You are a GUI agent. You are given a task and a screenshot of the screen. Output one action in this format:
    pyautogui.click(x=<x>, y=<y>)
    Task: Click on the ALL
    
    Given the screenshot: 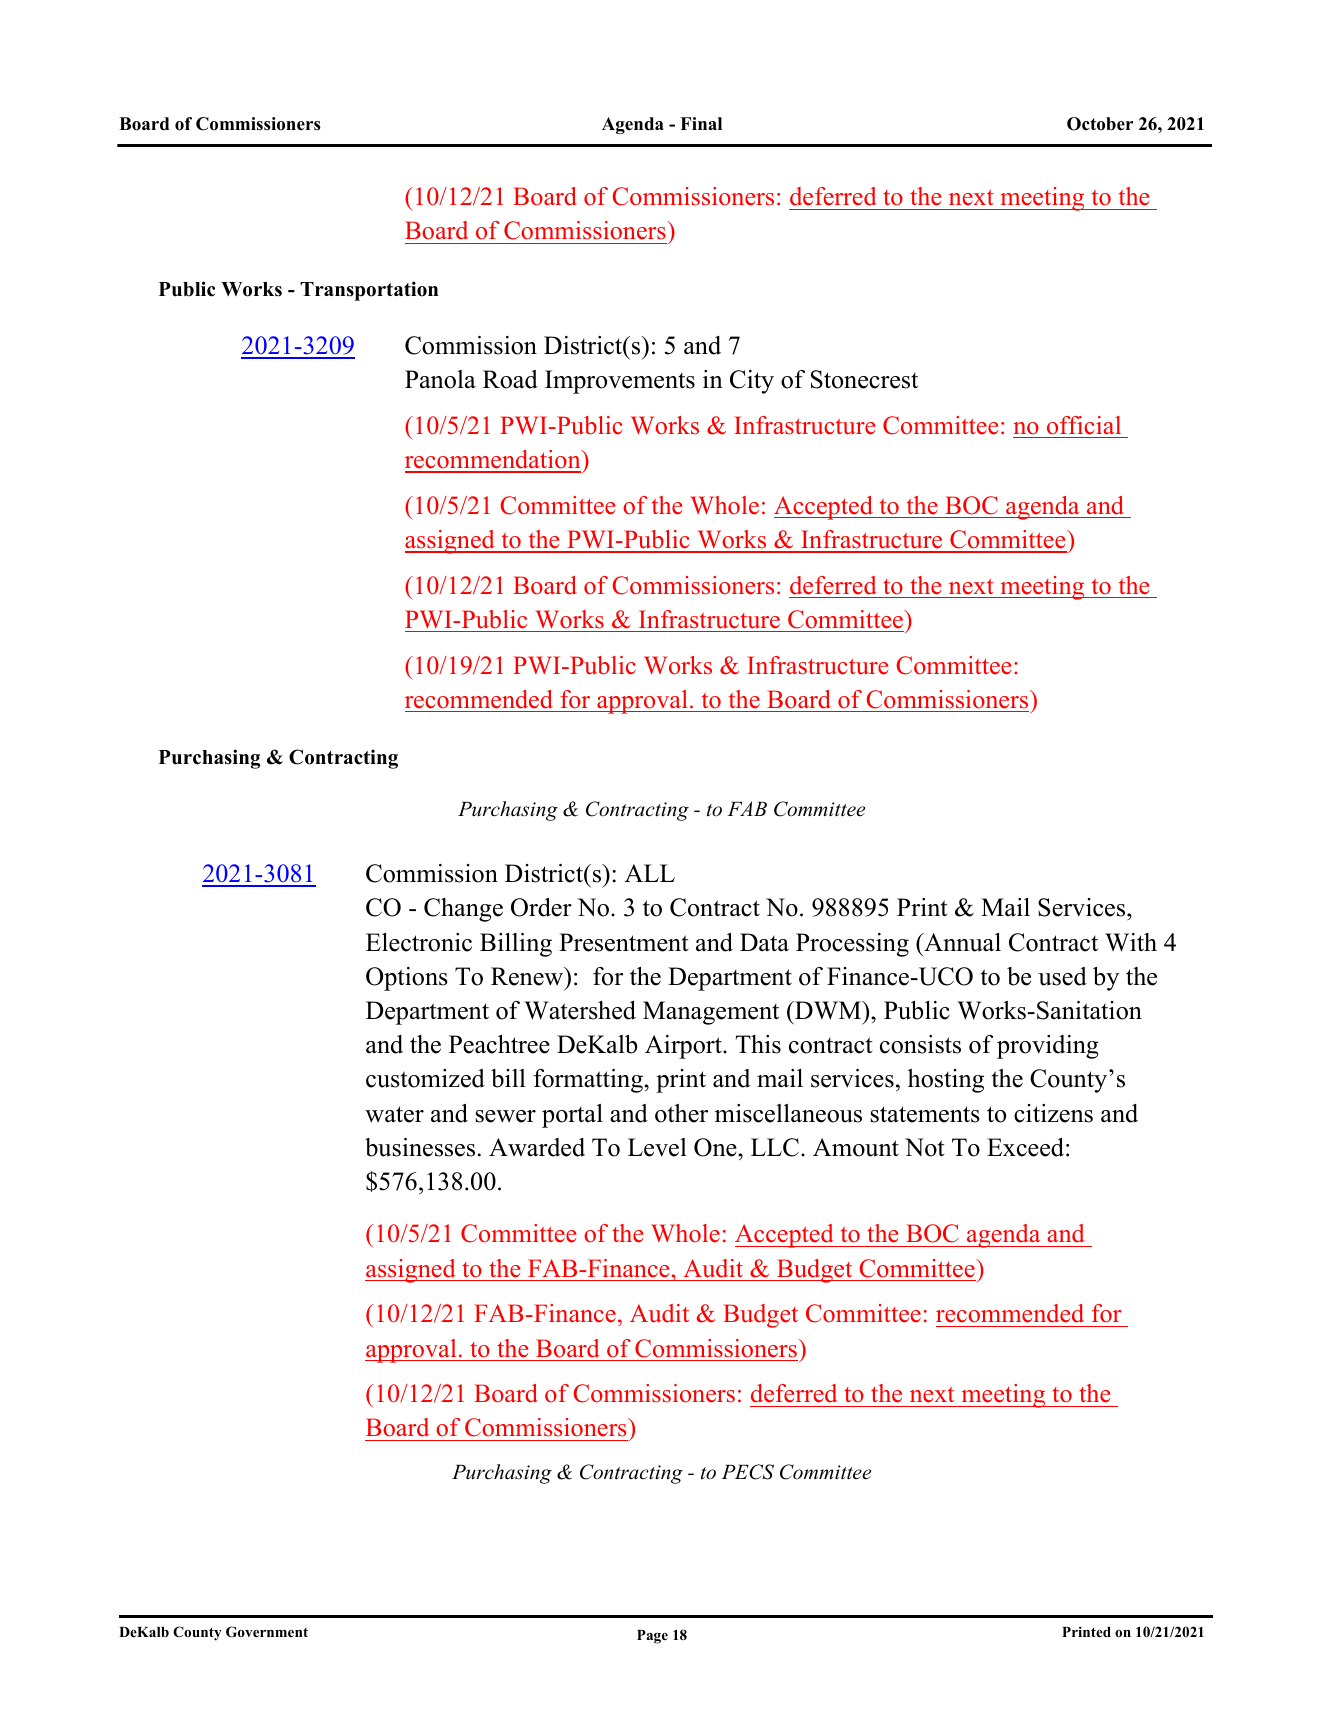 What is the action you would take?
    pyautogui.click(x=650, y=873)
